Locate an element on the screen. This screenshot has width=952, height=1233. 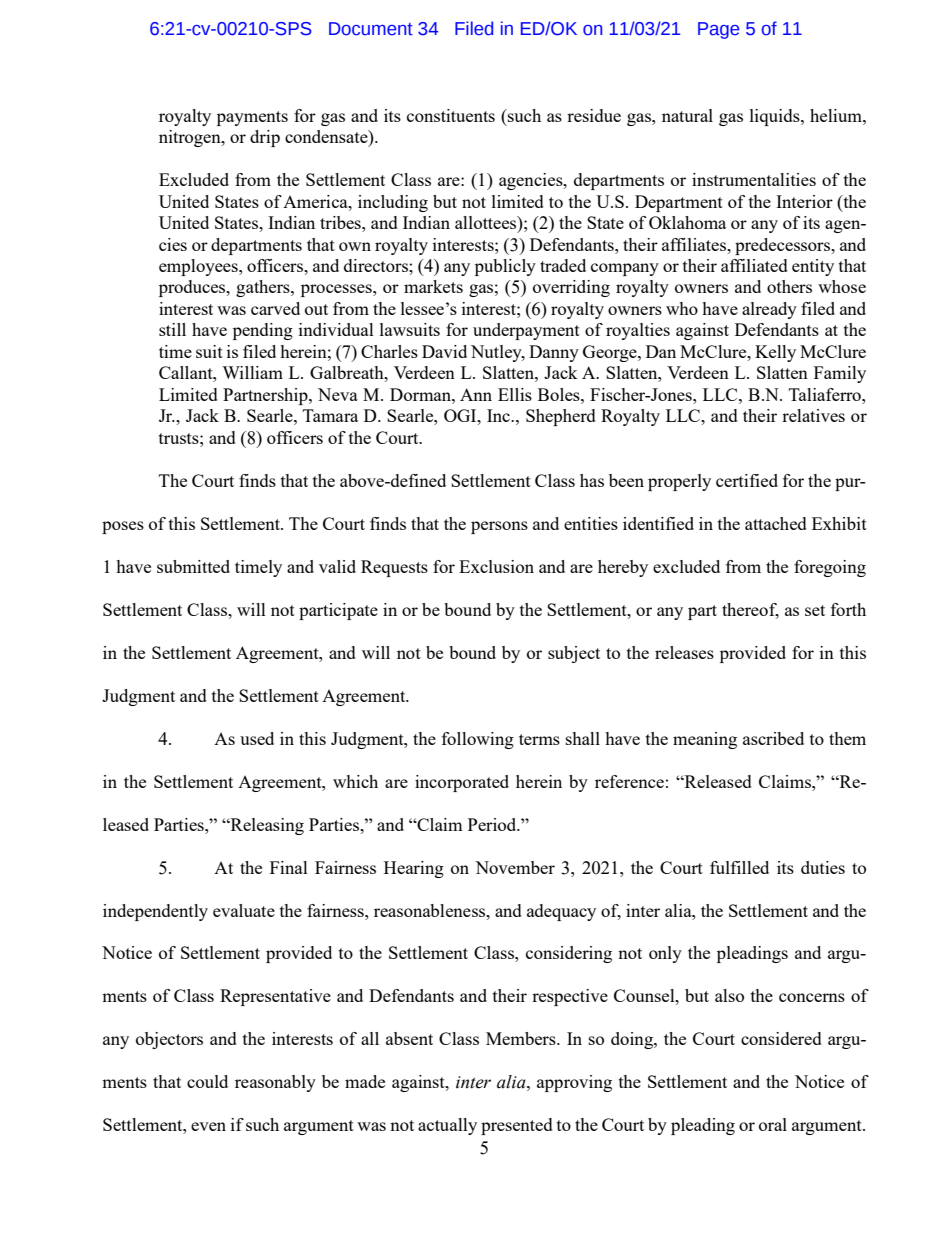
Exclusion is located at coordinates (496, 566).
